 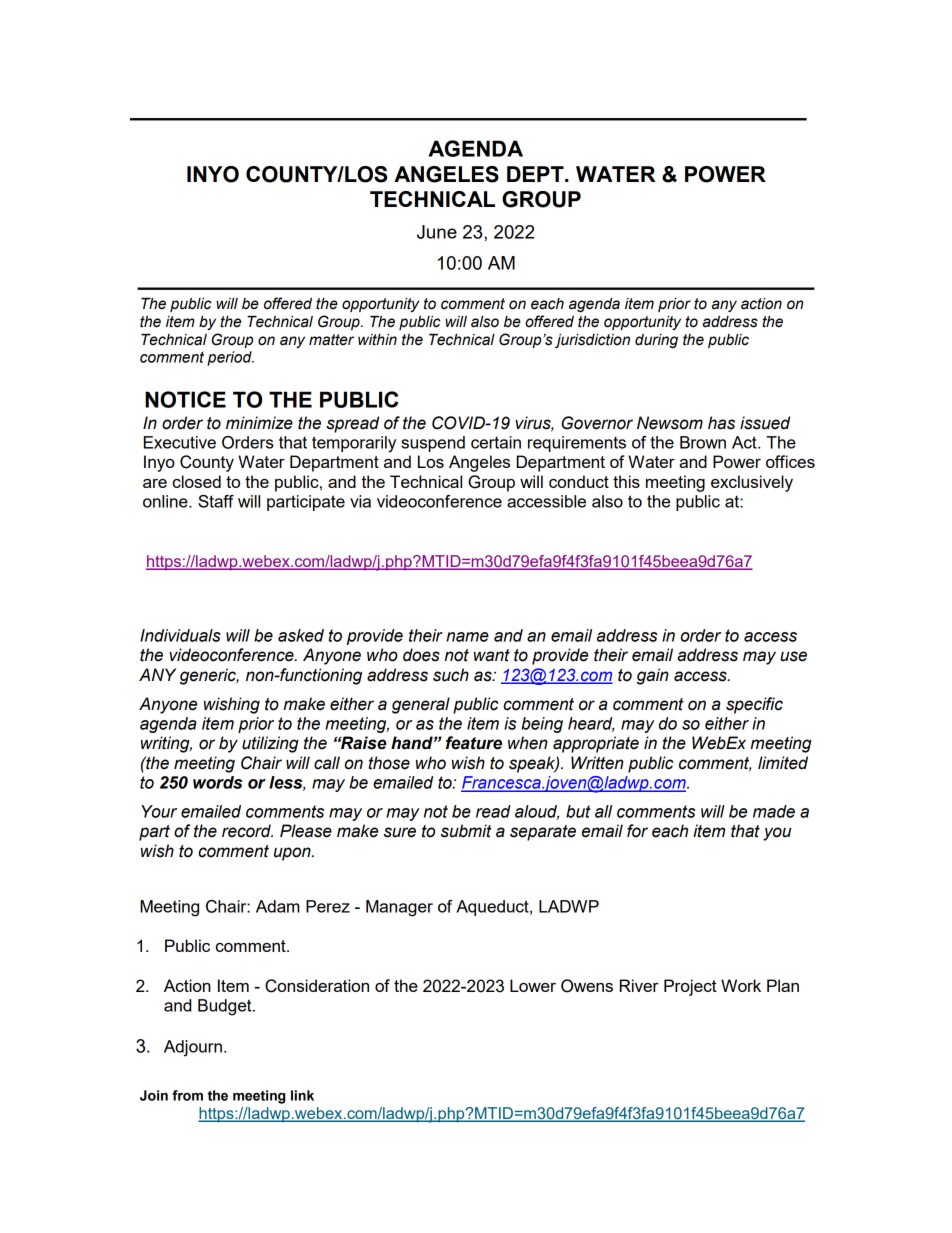 What do you see at coordinates (474, 743) in the screenshot?
I see `feature` at bounding box center [474, 743].
